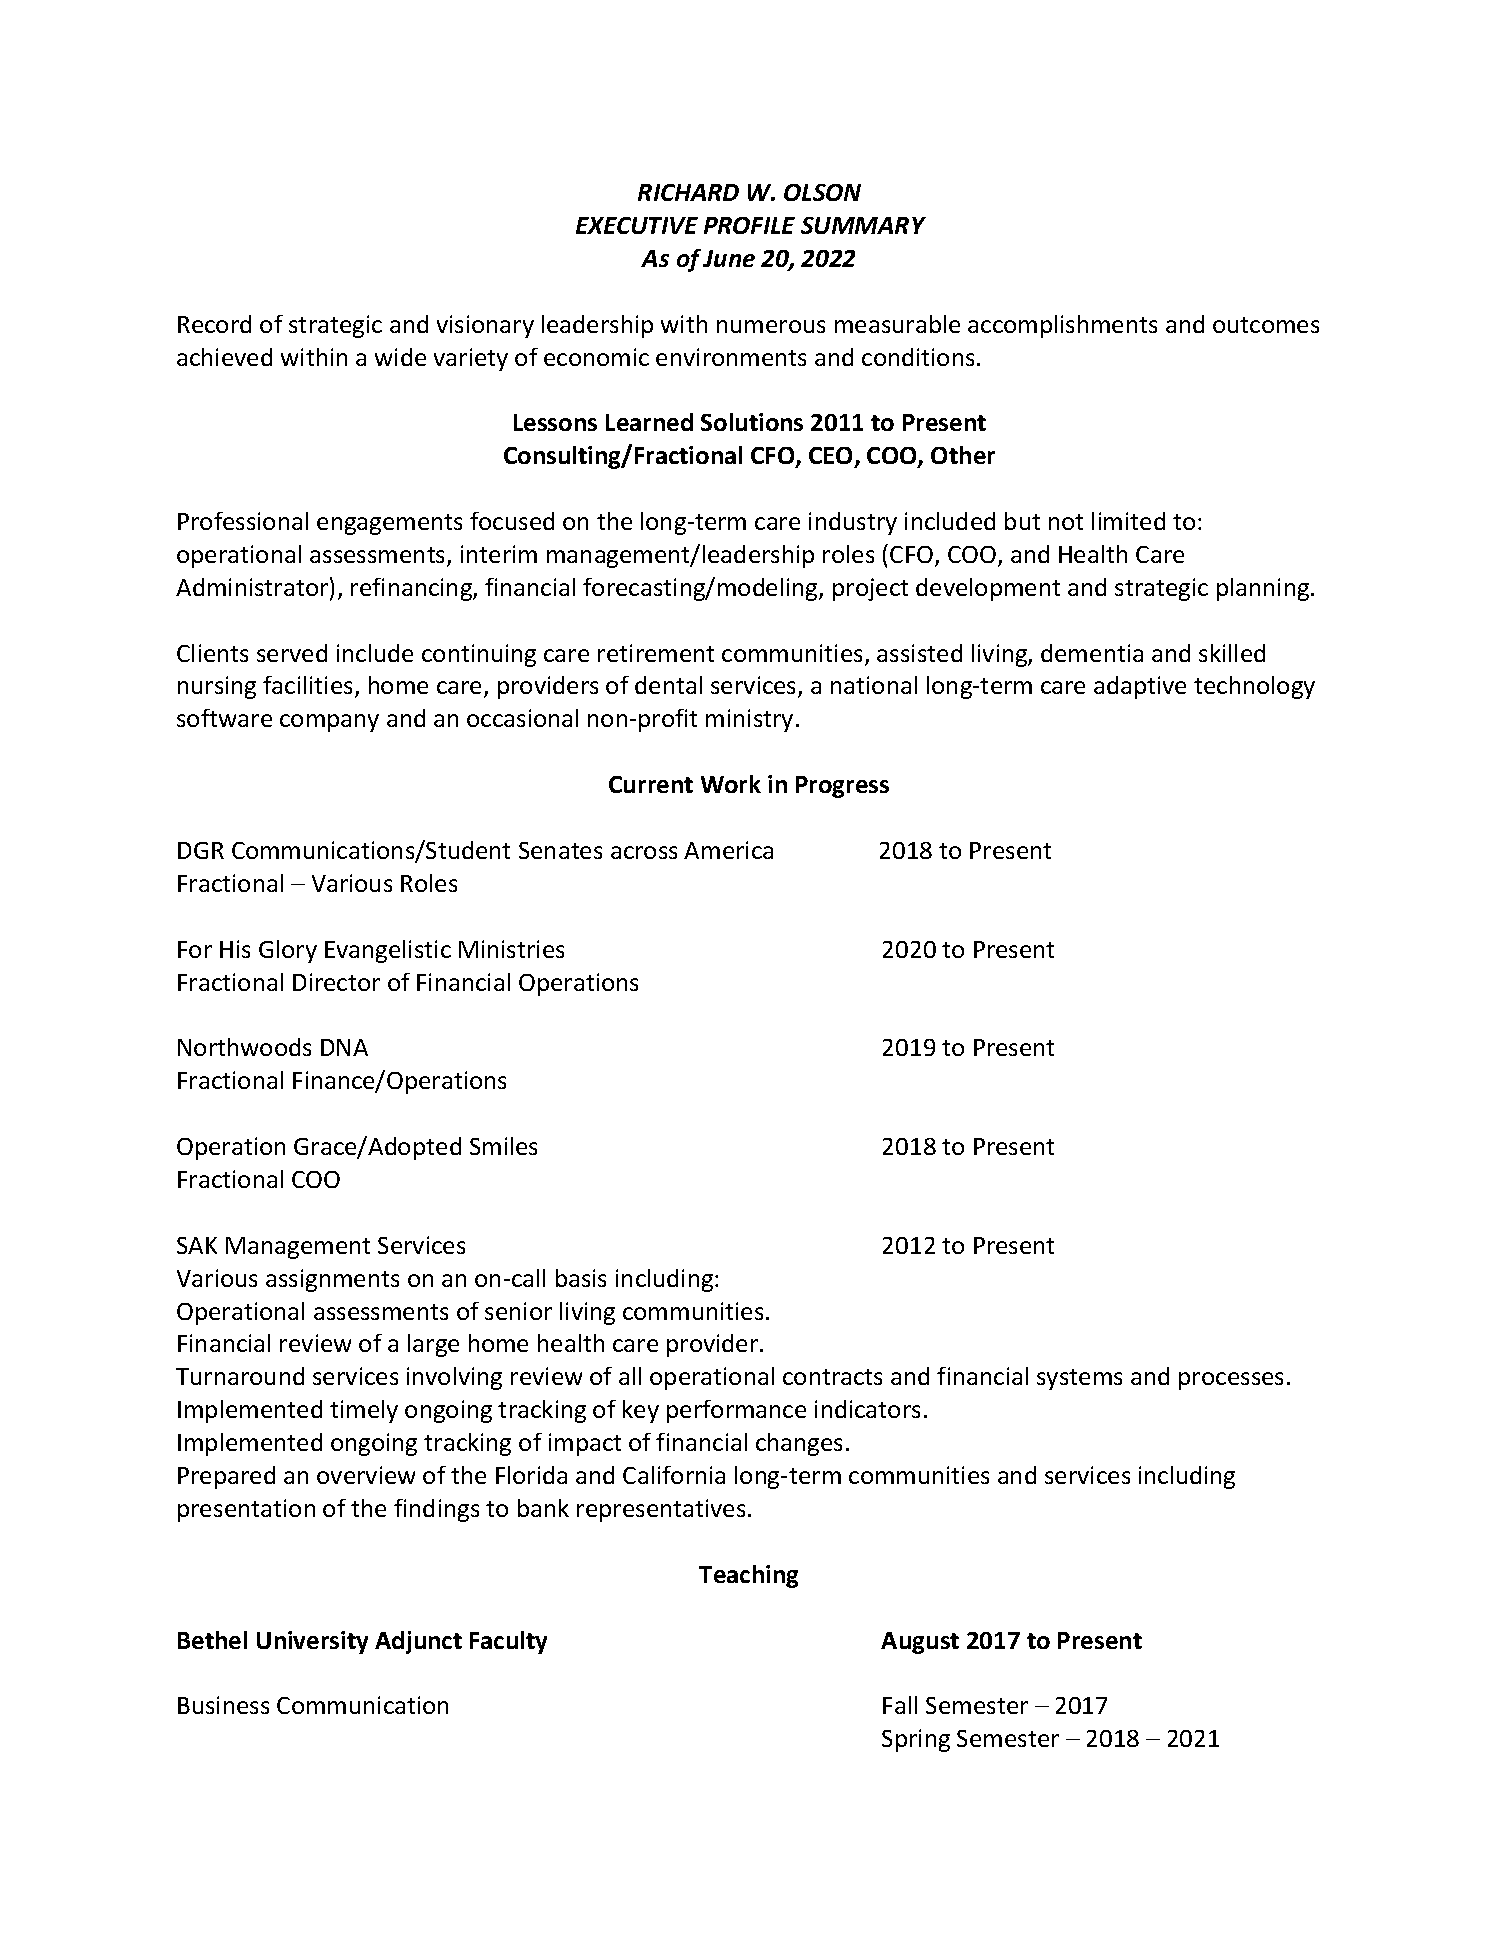 This page has width=1499, height=1940. Describe the element at coordinates (214, 324) in the page. I see `Record` at that location.
